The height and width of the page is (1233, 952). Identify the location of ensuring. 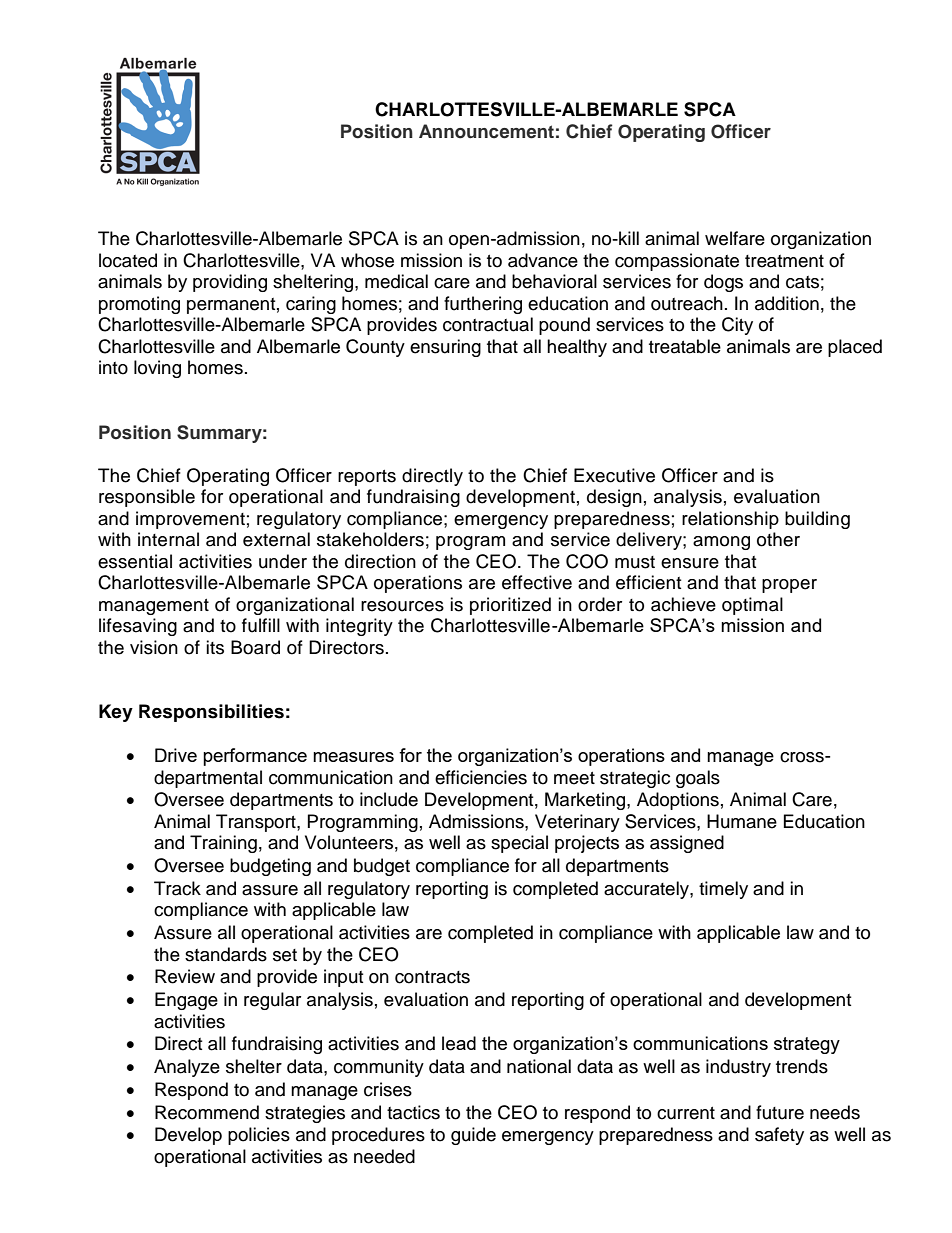
(445, 348).
